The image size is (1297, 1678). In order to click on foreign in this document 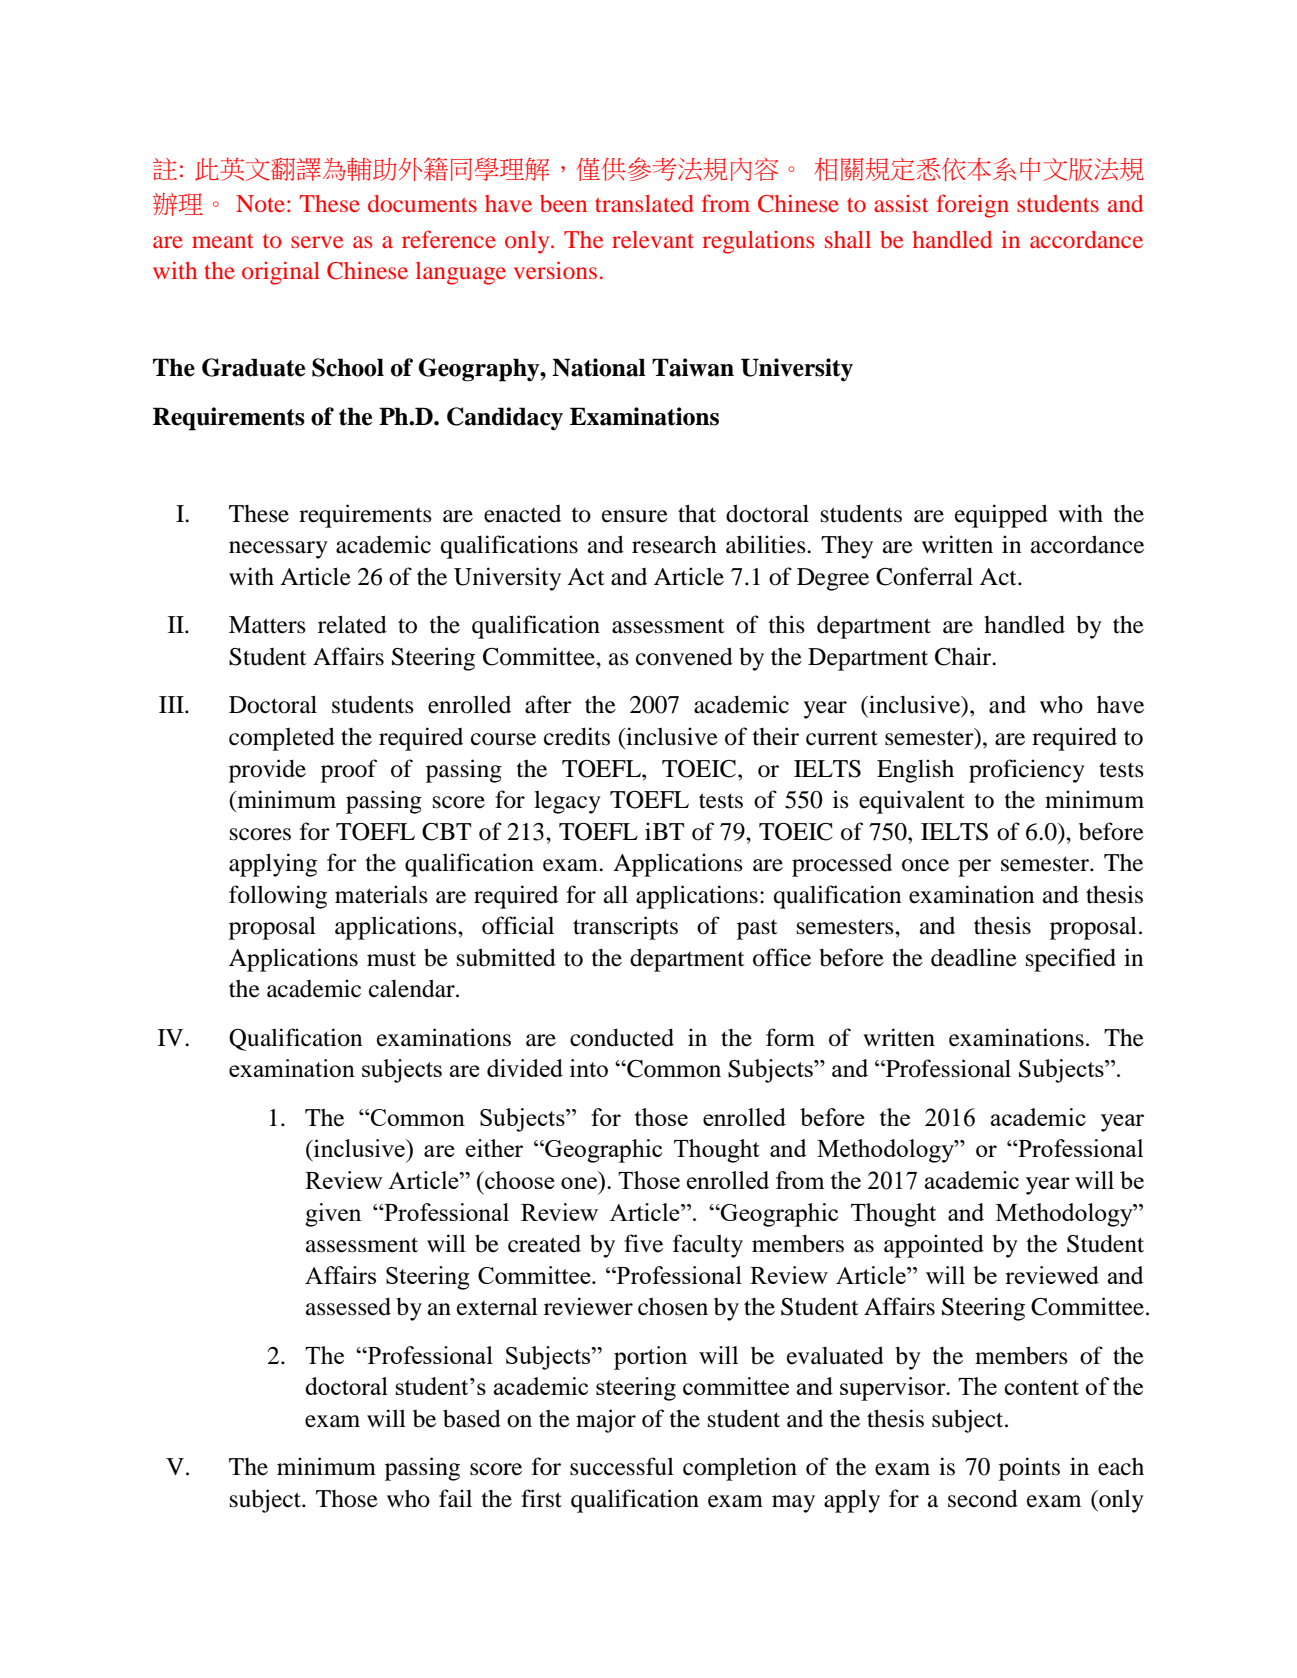, I will do `click(973, 206)`.
